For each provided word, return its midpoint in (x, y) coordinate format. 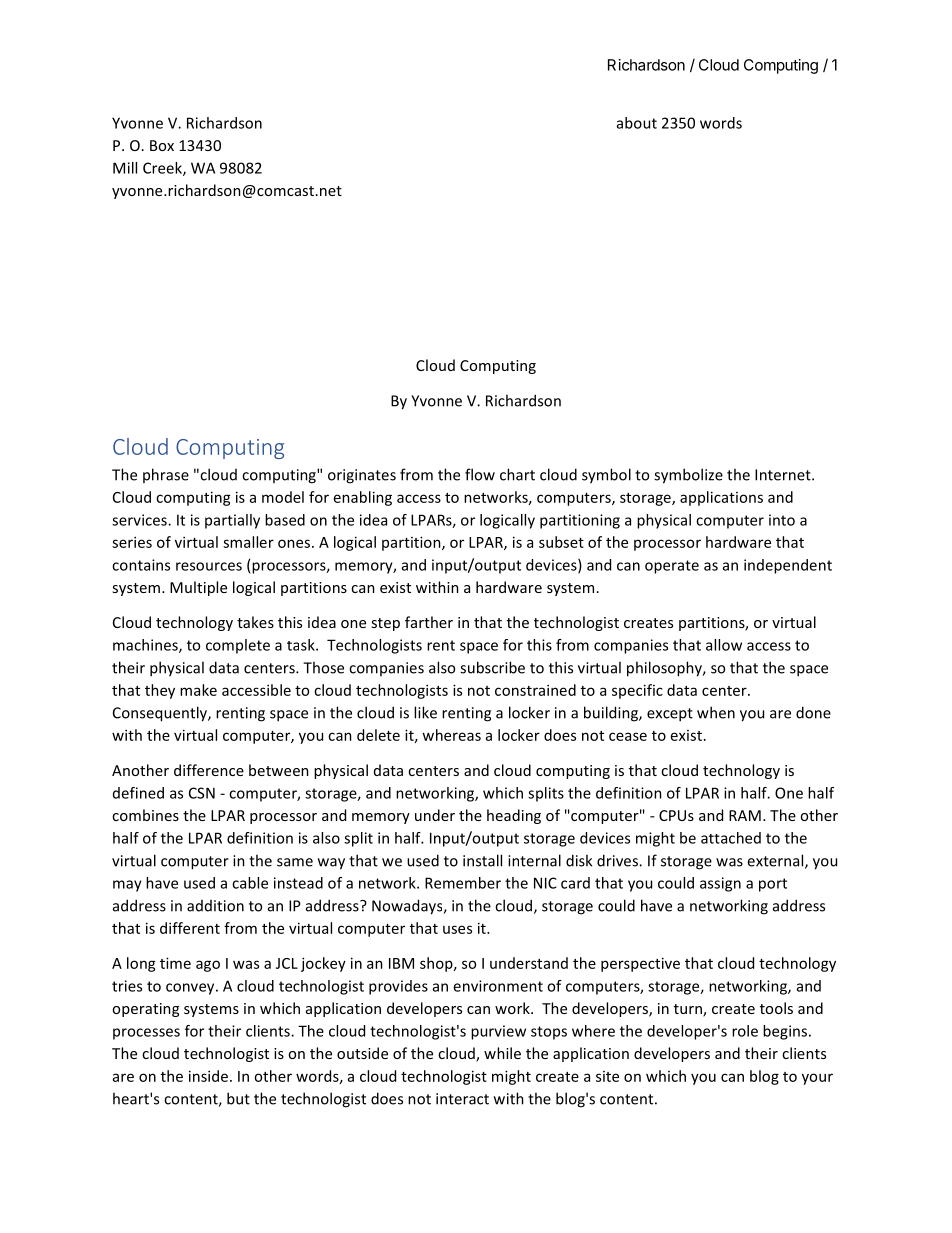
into (782, 520)
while (502, 1053)
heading (514, 816)
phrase (166, 475)
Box (162, 145)
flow (480, 474)
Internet (784, 475)
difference (209, 770)
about (637, 123)
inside (208, 1076)
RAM (745, 815)
